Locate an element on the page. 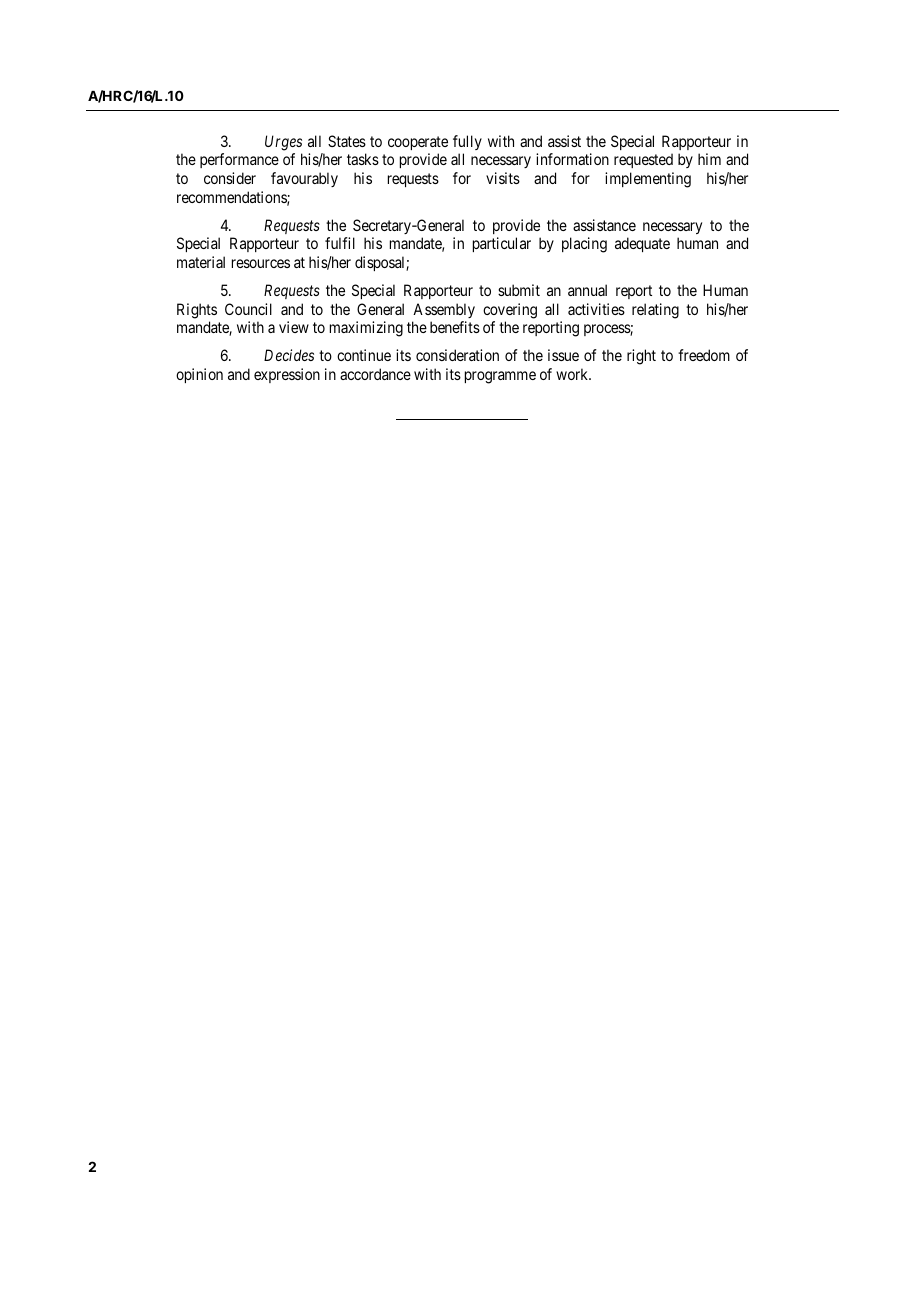 The height and width of the document is (1308, 924). fully is located at coordinates (467, 142).
